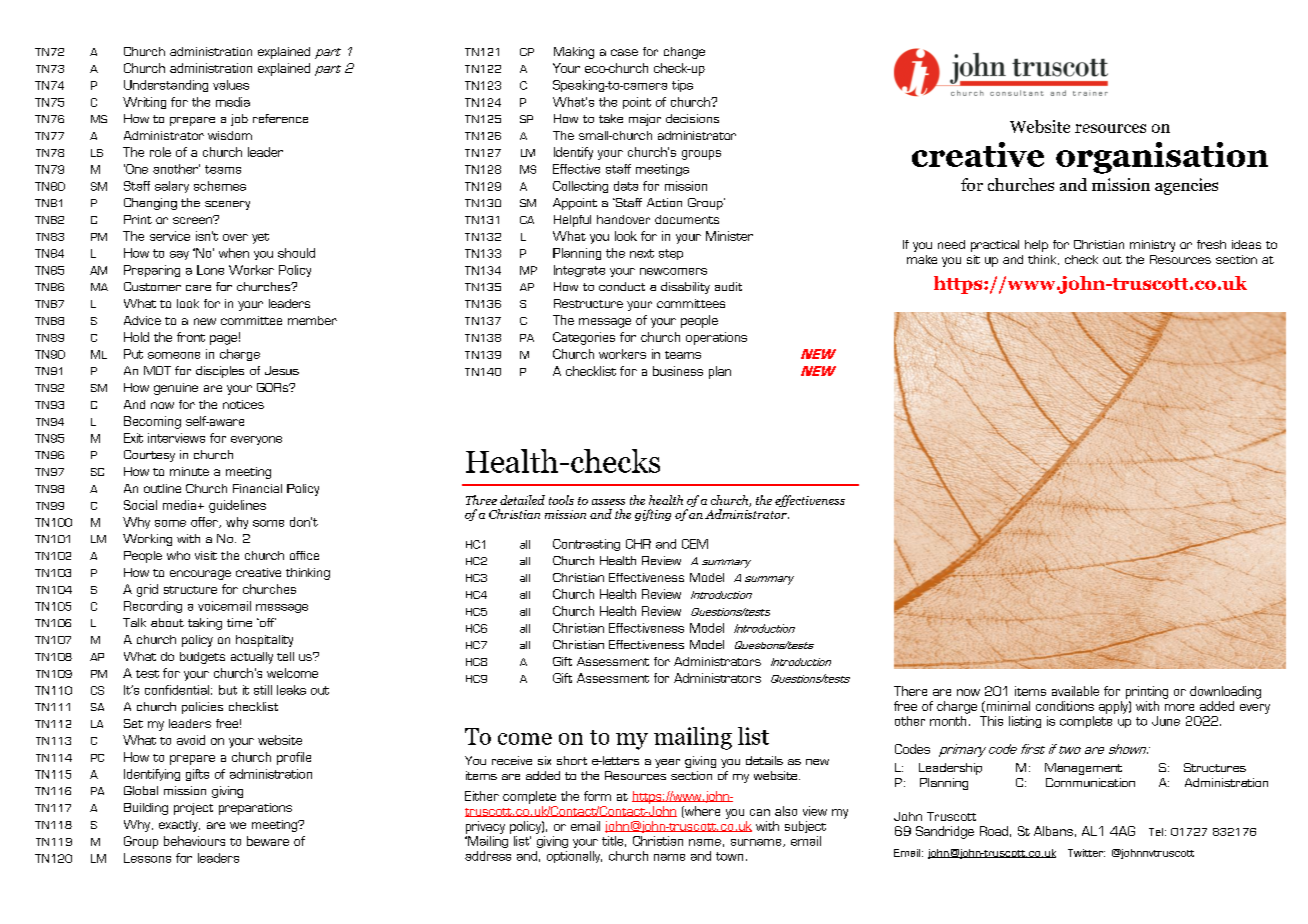 This screenshot has width=1308, height=924. What do you see at coordinates (189, 471) in the screenshot?
I see `minute` at bounding box center [189, 471].
